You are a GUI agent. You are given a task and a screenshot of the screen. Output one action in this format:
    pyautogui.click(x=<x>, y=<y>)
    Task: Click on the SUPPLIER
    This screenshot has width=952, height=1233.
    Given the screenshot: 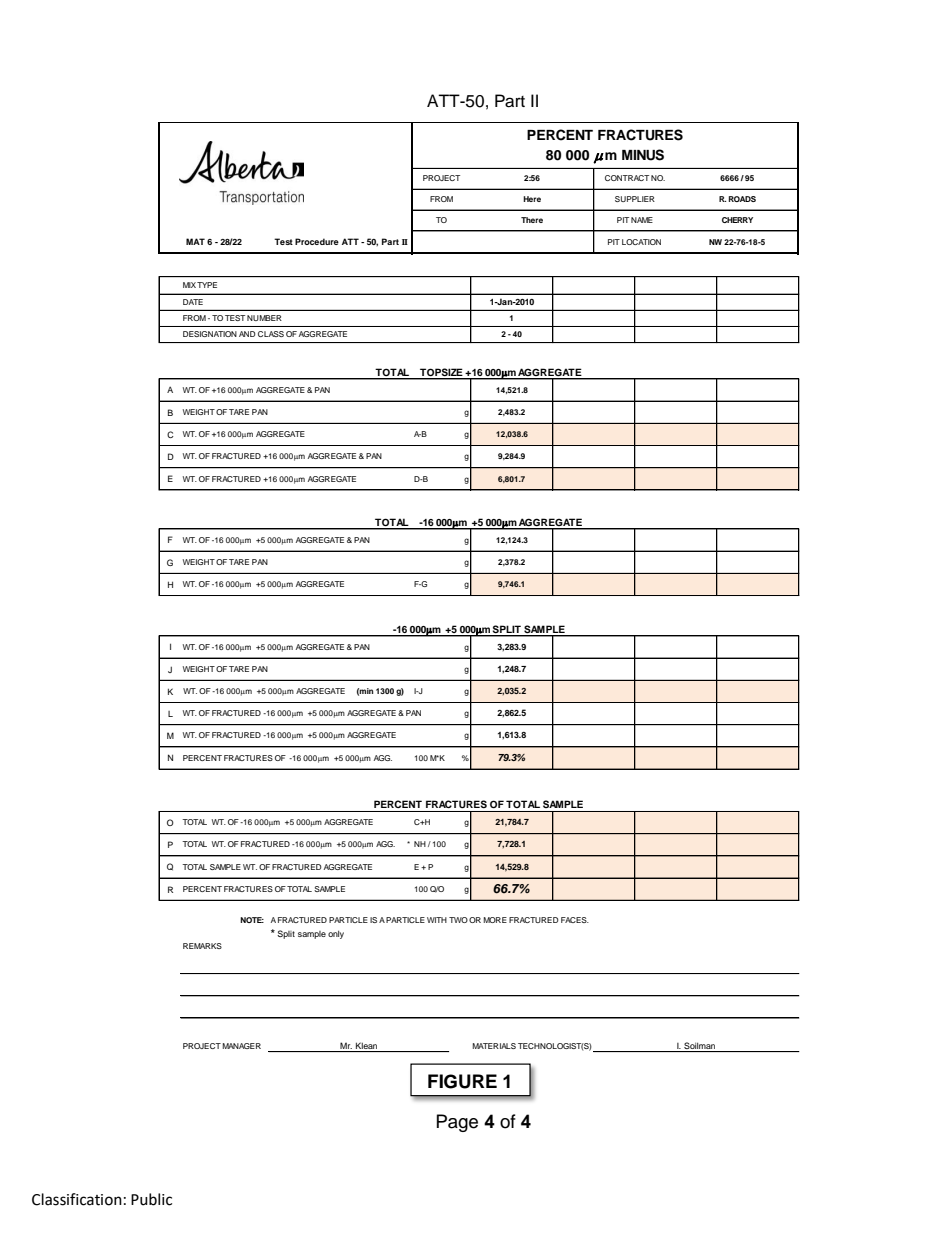 What is the action you would take?
    pyautogui.click(x=635, y=199)
